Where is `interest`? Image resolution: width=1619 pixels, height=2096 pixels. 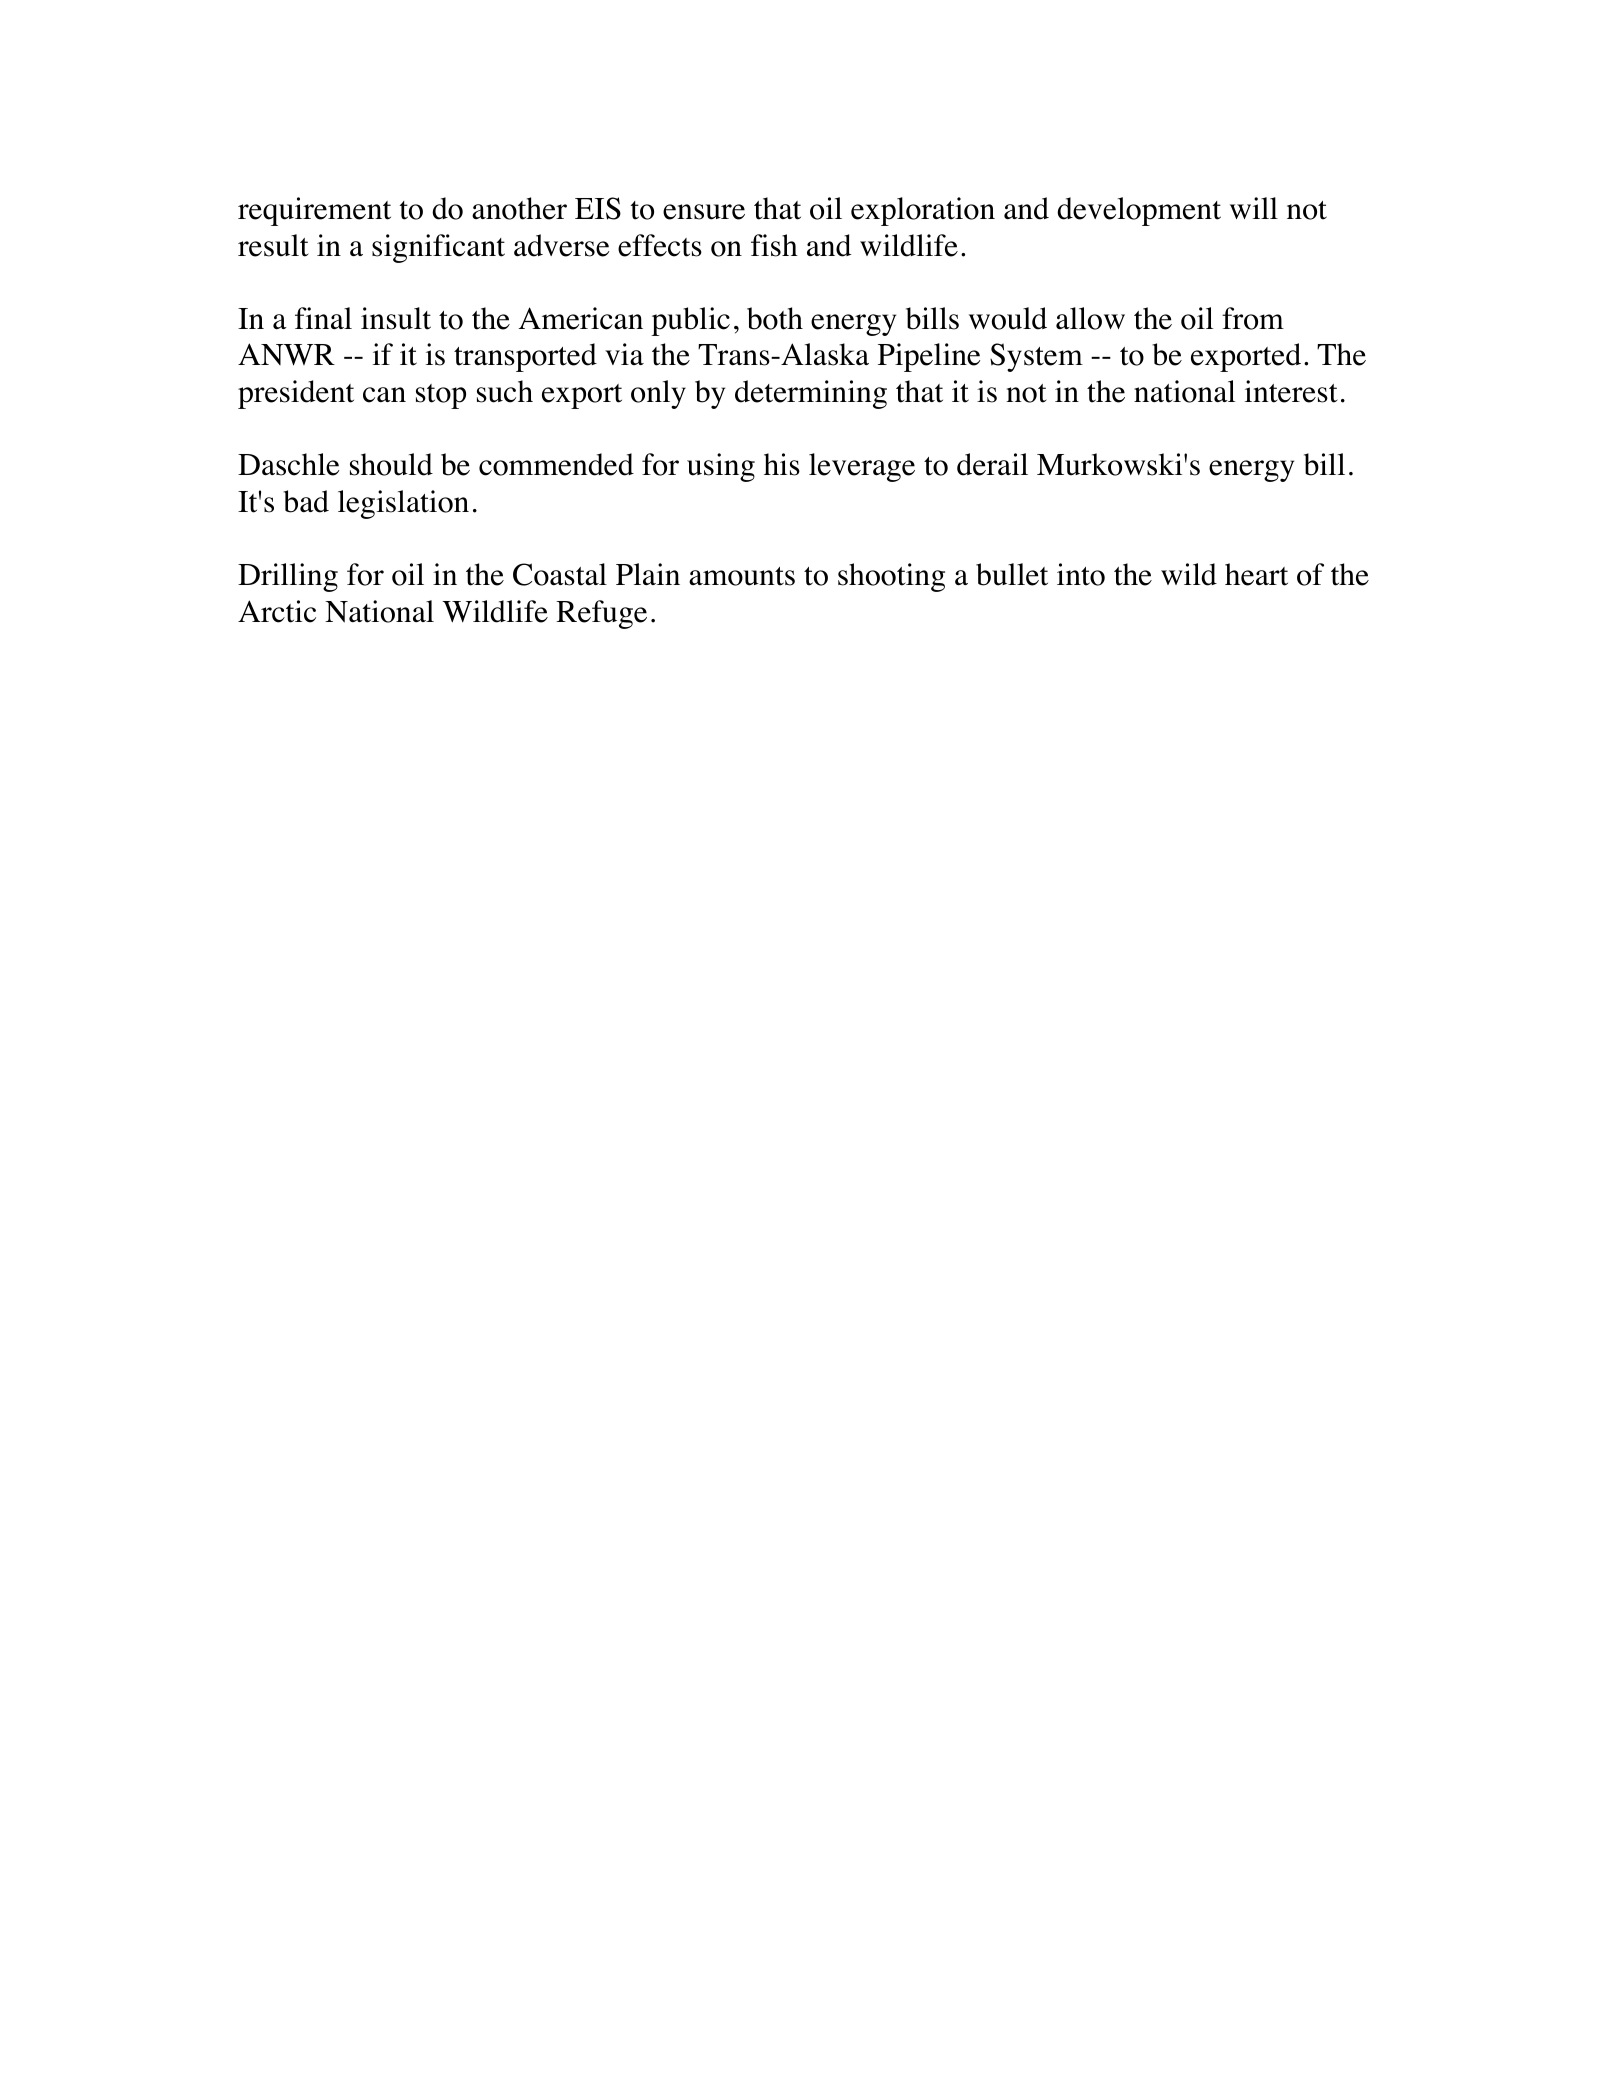 interest is located at coordinates (1291, 391).
